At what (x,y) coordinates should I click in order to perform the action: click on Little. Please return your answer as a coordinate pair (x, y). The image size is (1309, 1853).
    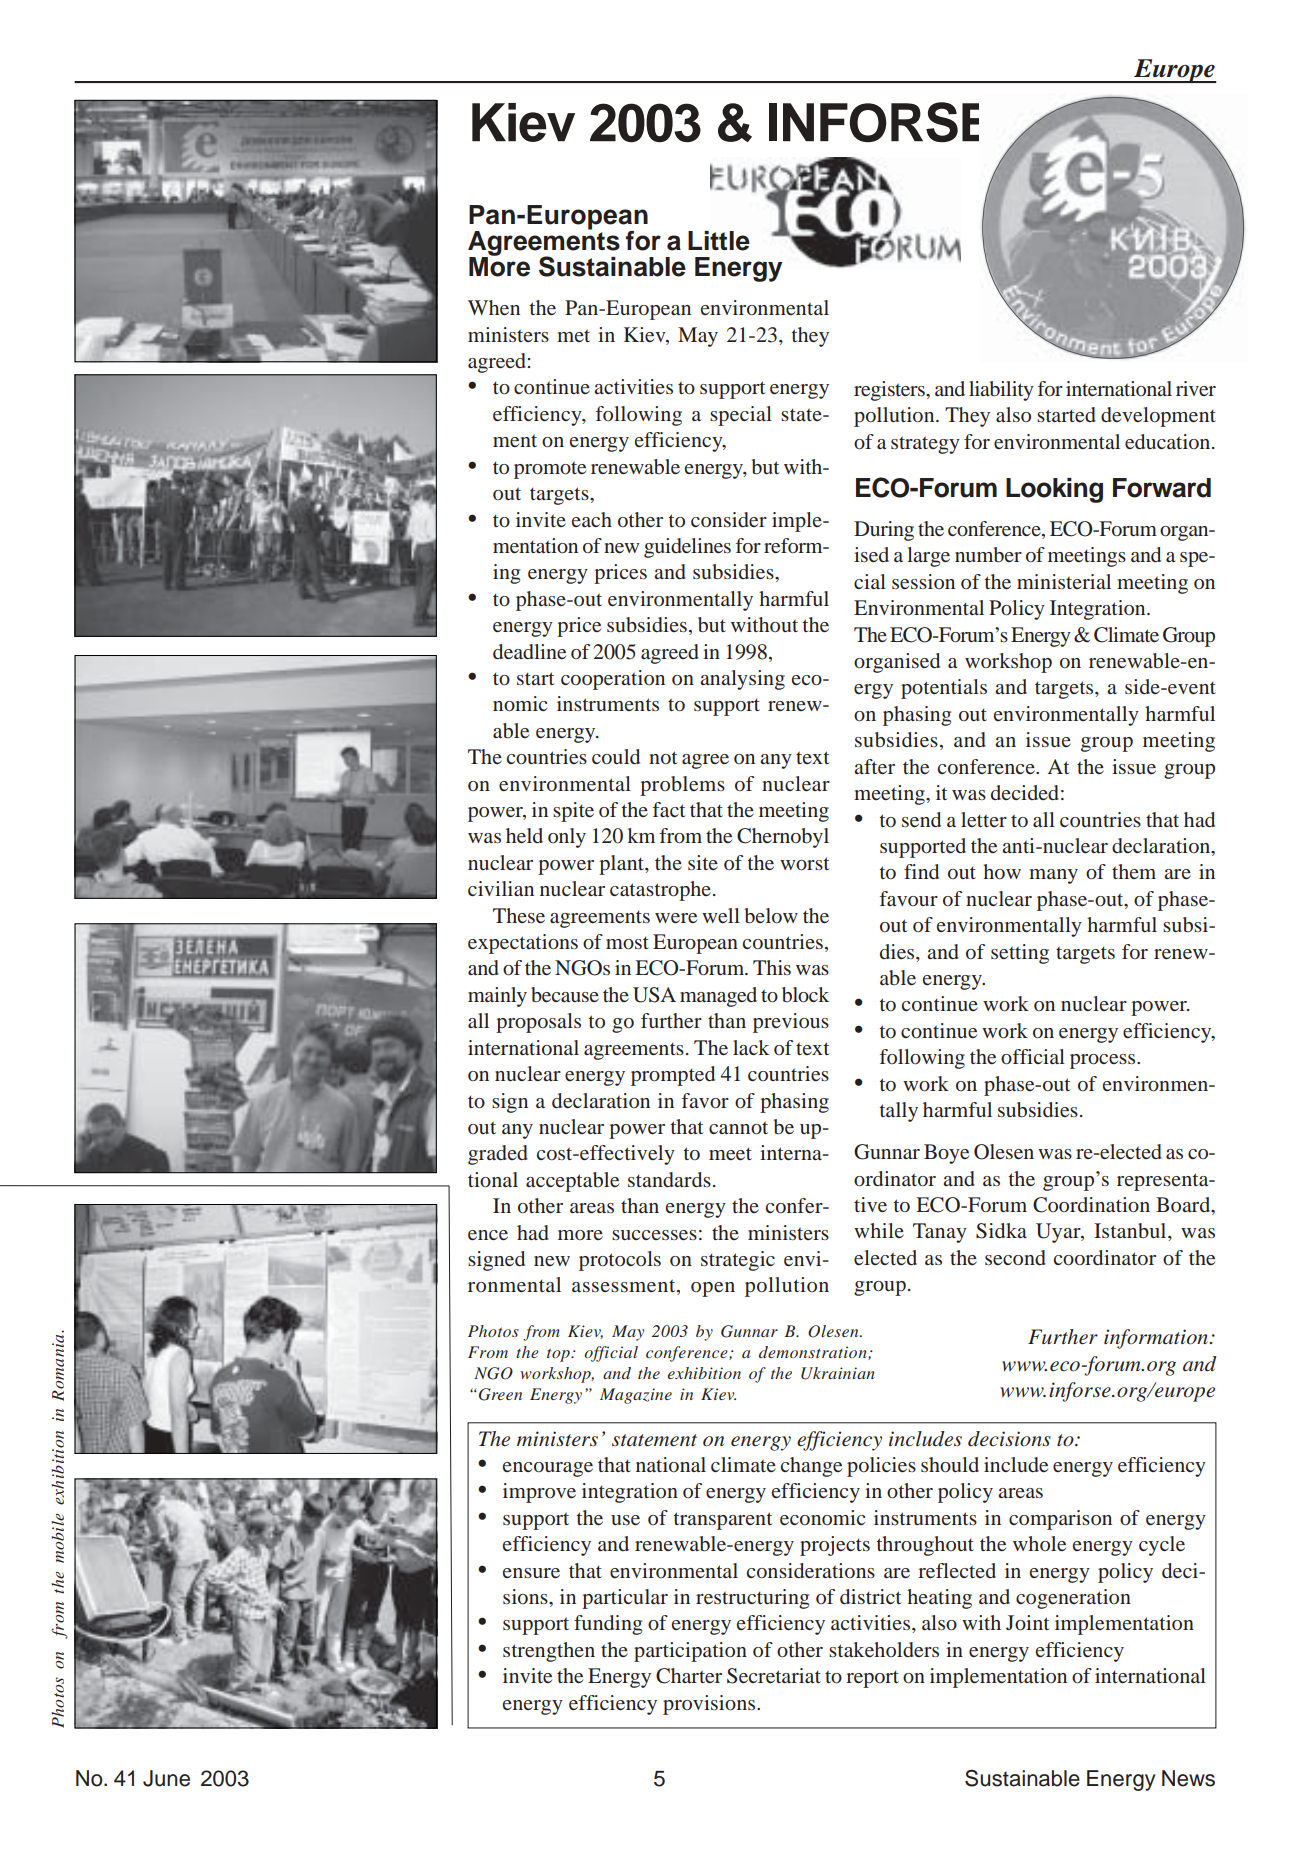
    Looking at the image, I should click on (719, 241).
